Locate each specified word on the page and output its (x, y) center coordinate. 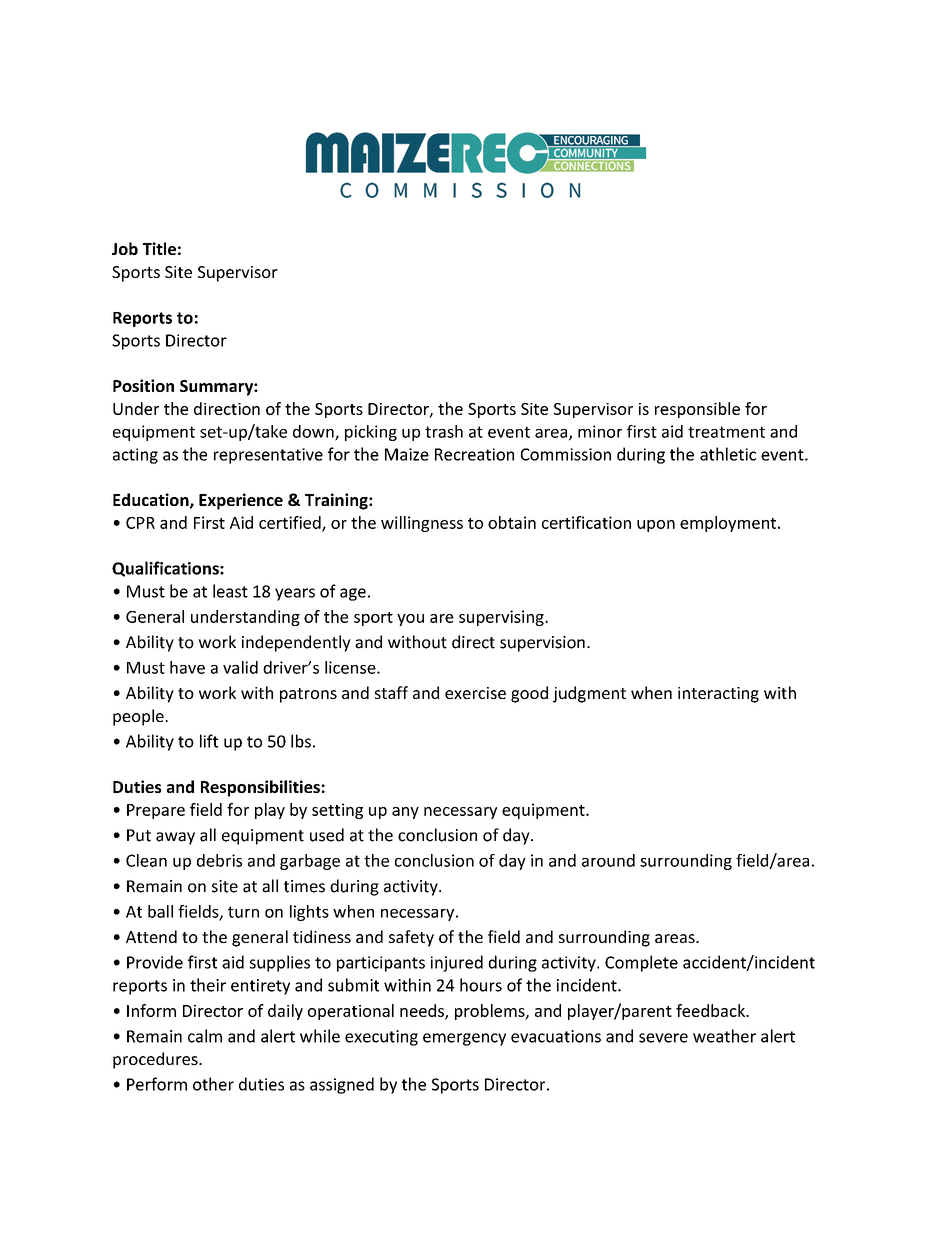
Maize (407, 454)
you (410, 620)
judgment (589, 694)
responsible (697, 410)
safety (411, 938)
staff (391, 692)
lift (209, 741)
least (230, 591)
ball (160, 911)
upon (656, 526)
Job (125, 248)
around (608, 860)
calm (205, 1036)
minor (600, 431)
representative (268, 456)
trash (444, 431)
